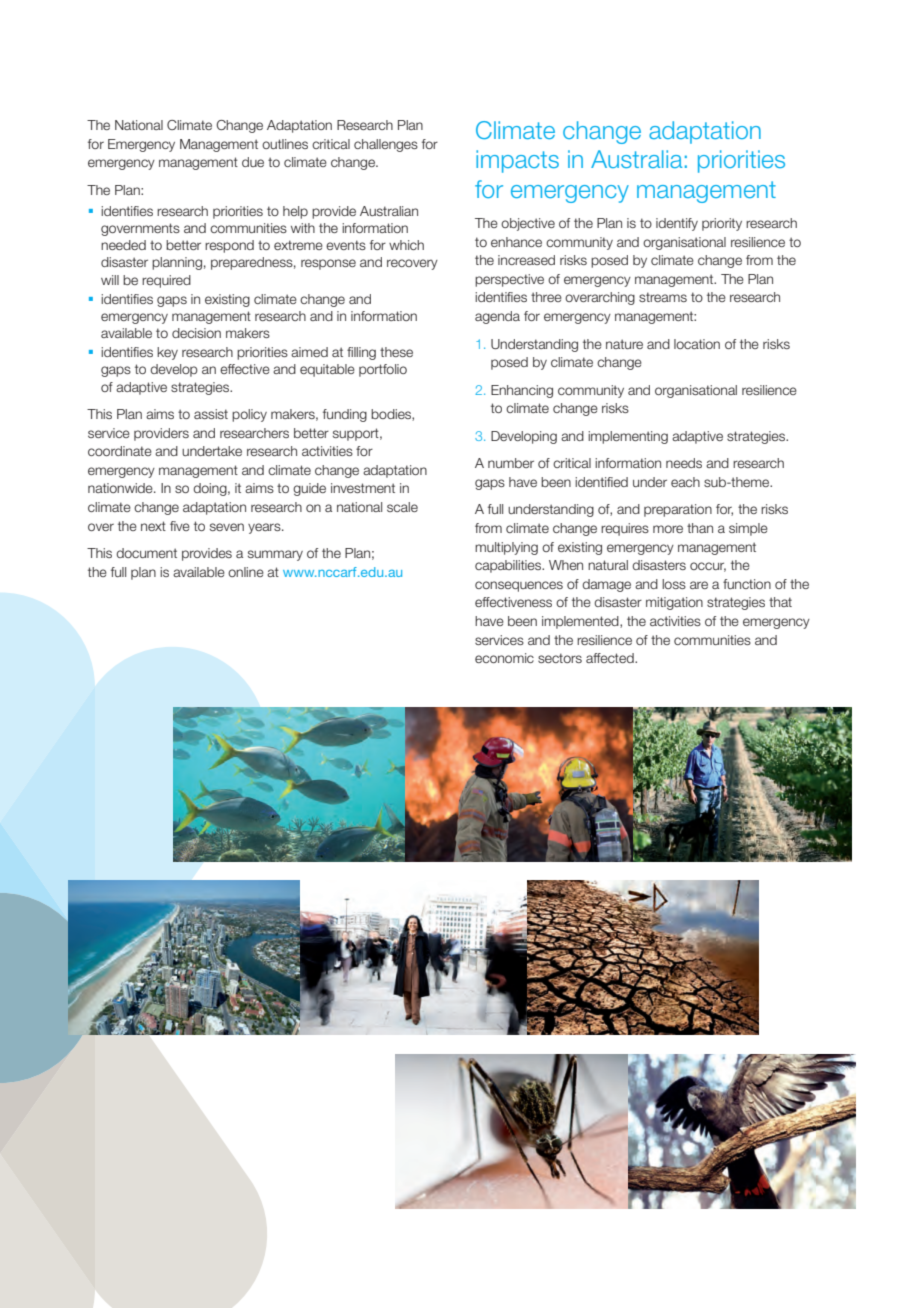 This screenshot has height=1308, width=924. Describe the element at coordinates (497, 317) in the screenshot. I see `agenda` at that location.
